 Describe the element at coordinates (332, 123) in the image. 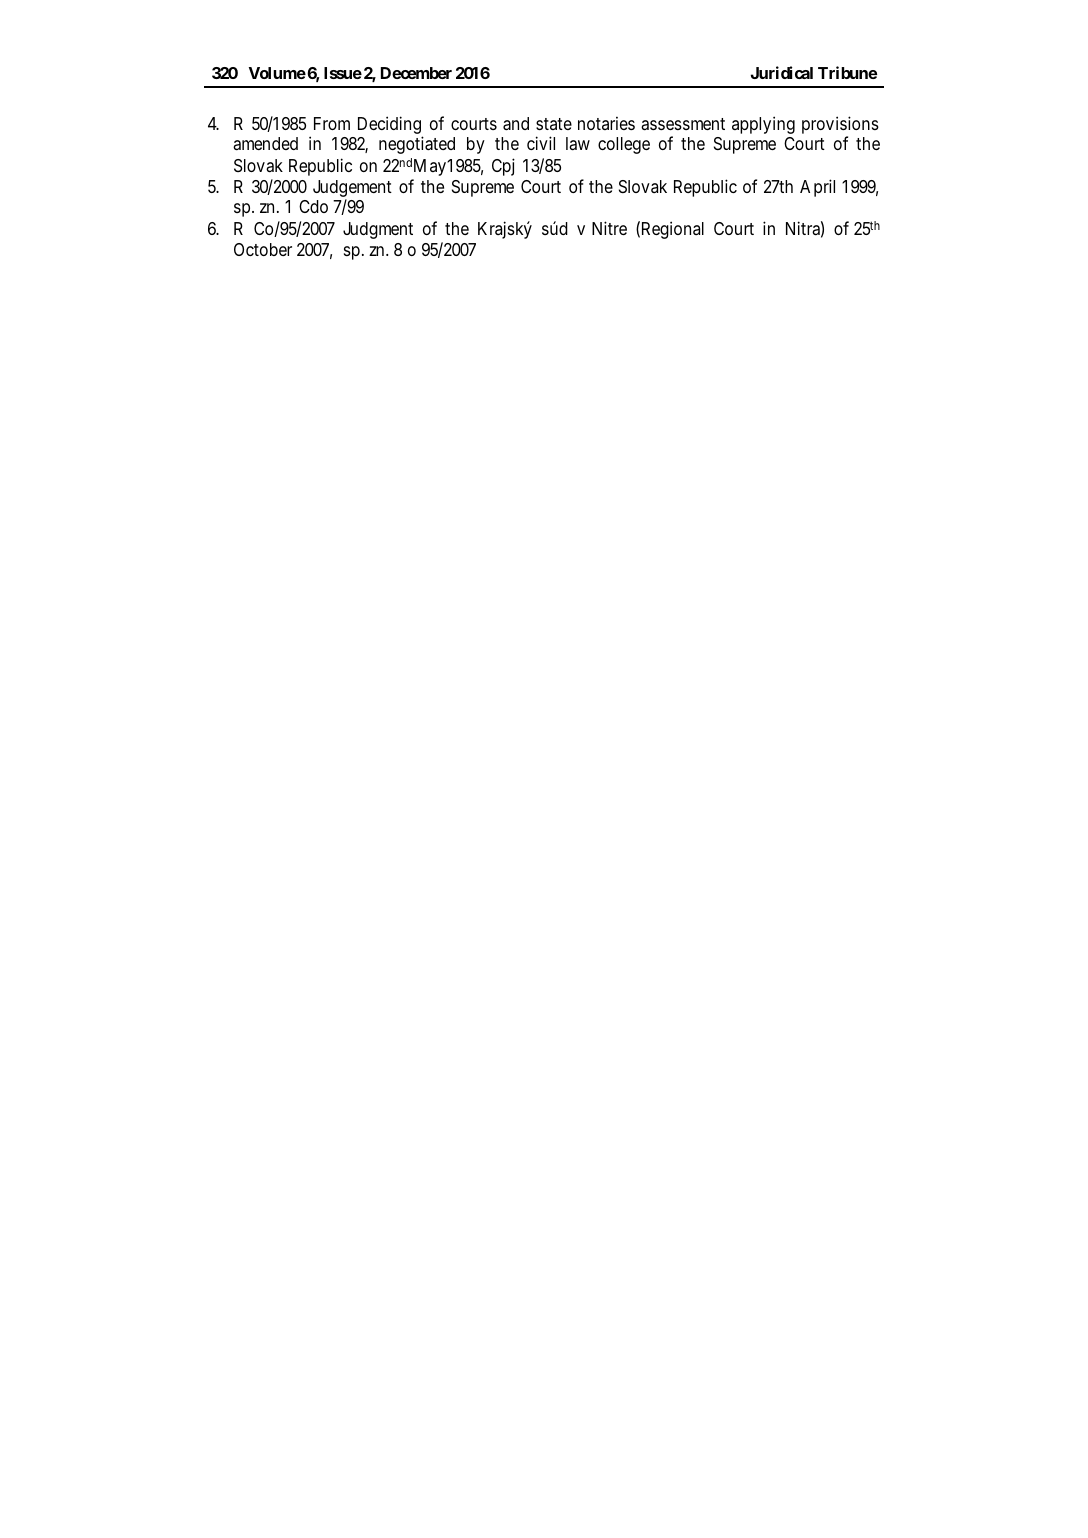

I see `From` at that location.
